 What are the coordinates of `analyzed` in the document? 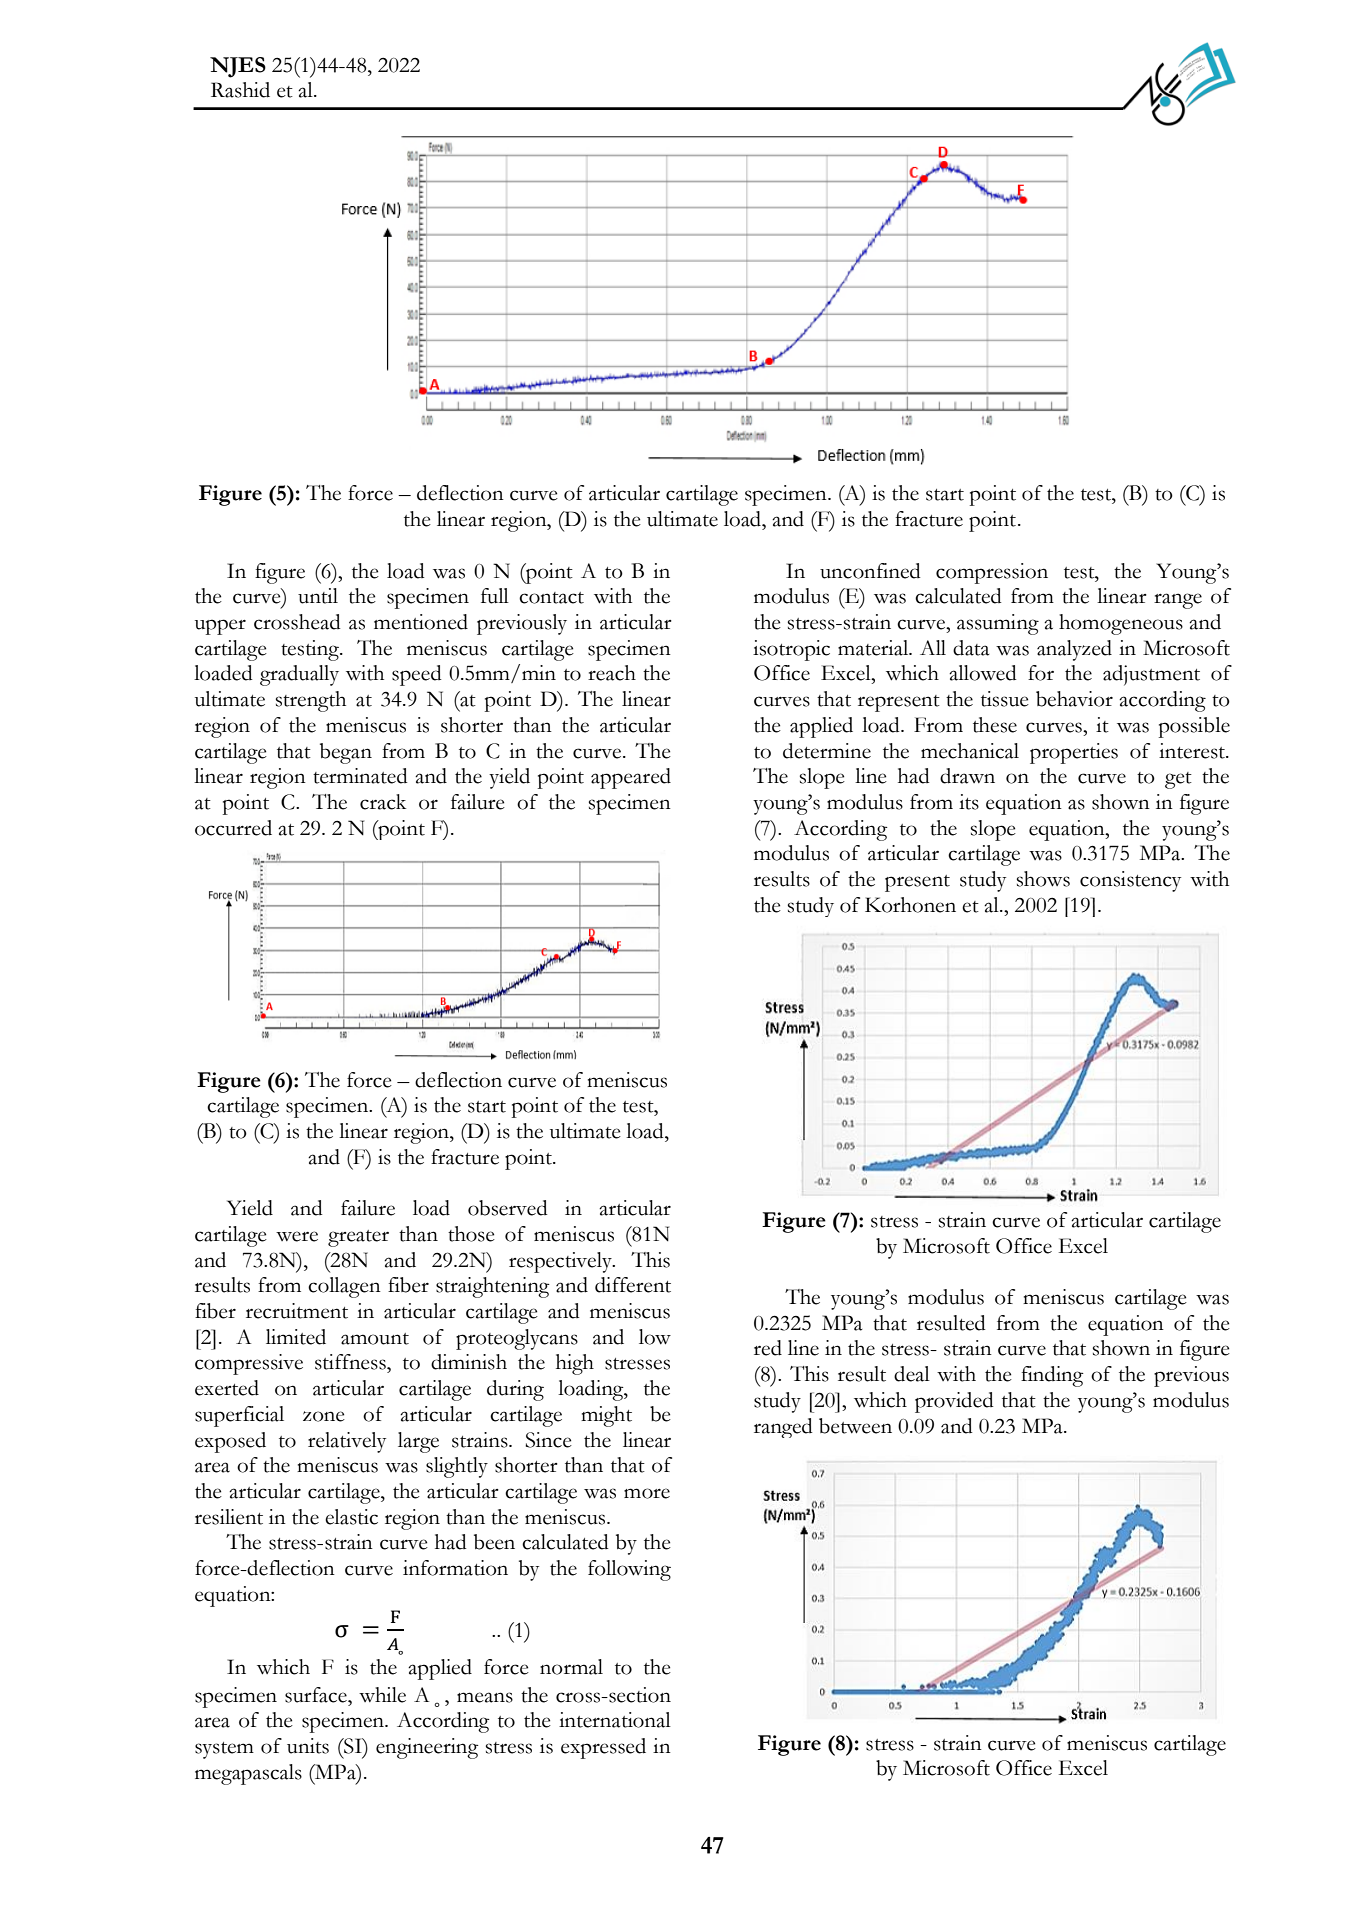 It's located at (1074, 650).
